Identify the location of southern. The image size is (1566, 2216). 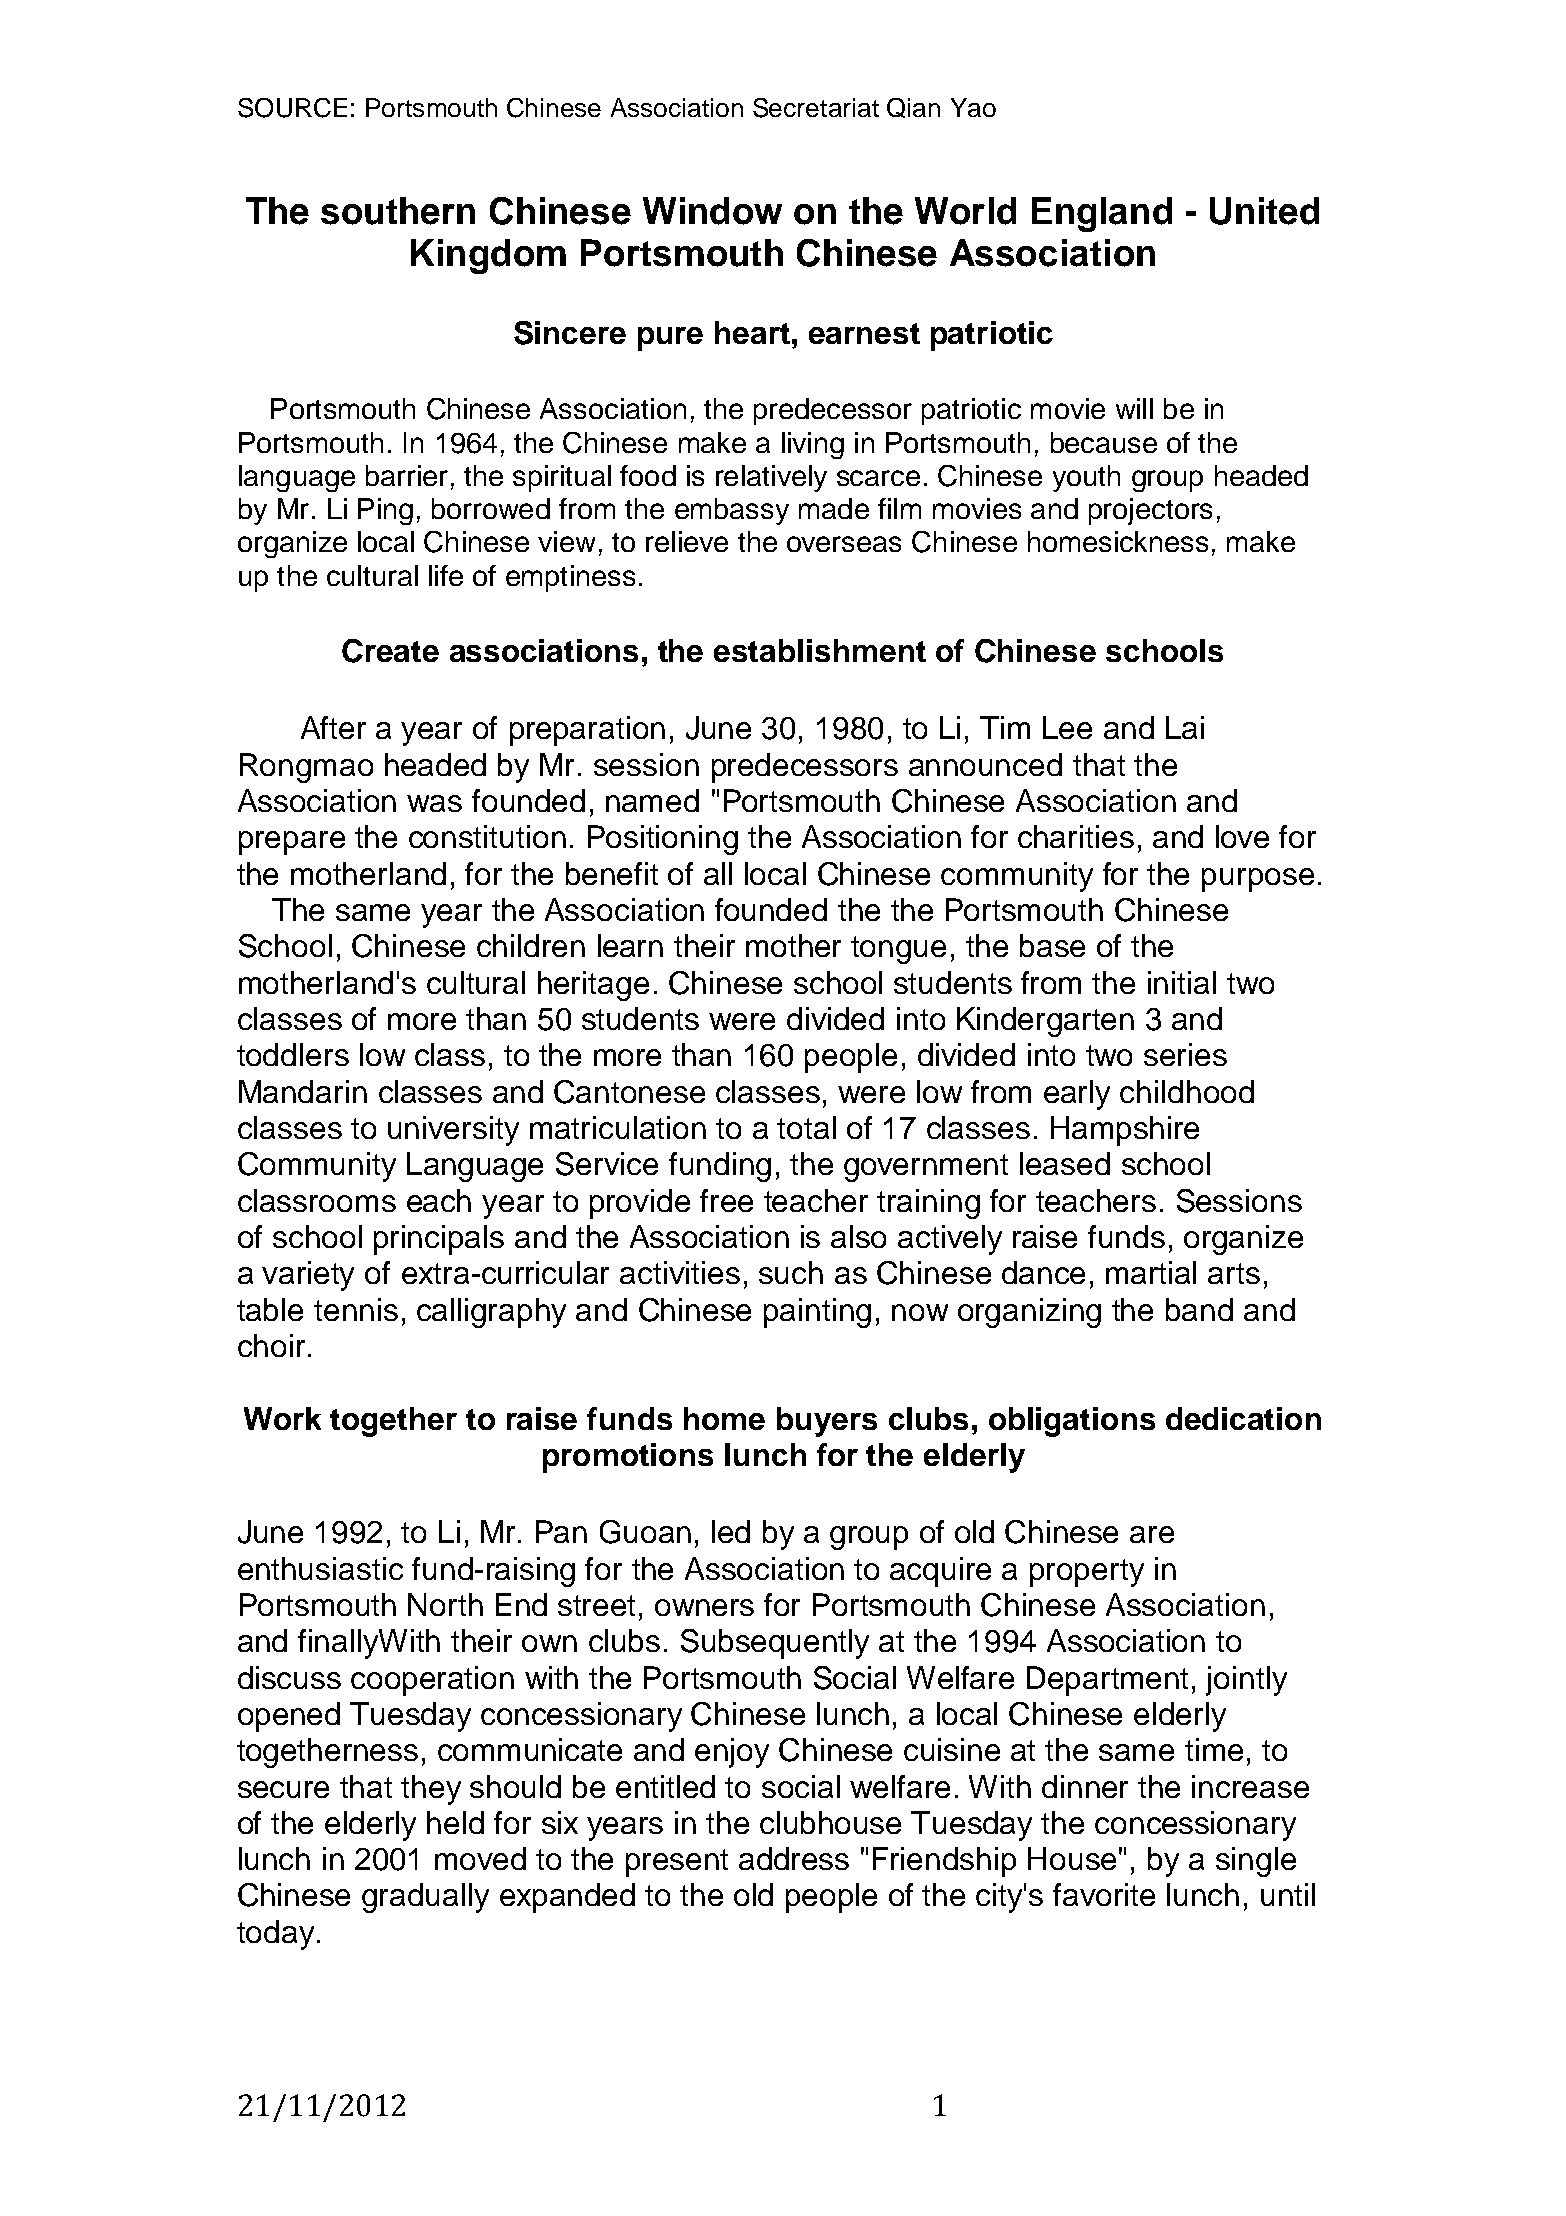
(398, 211).
